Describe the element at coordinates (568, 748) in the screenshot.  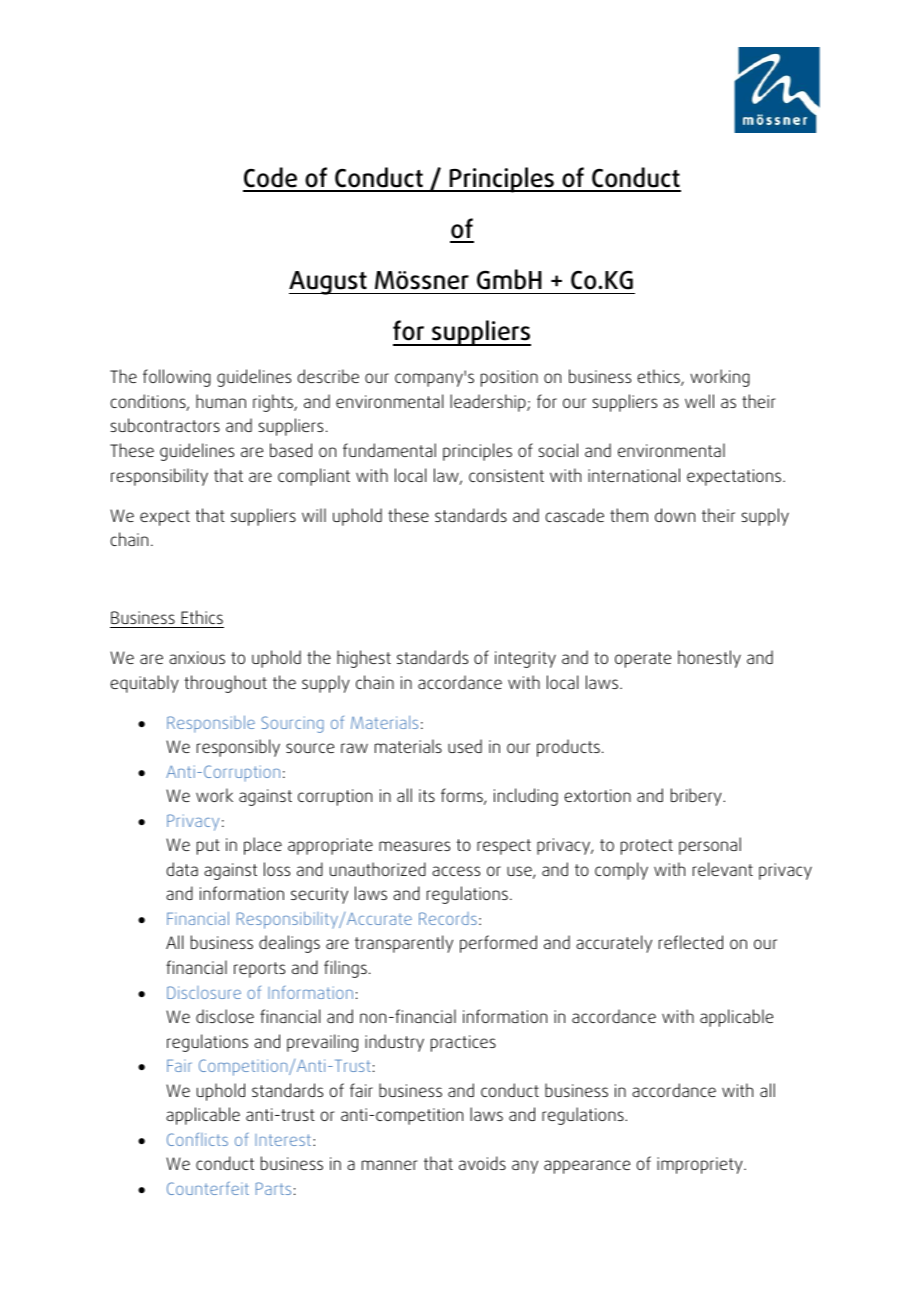
I see `products` at that location.
